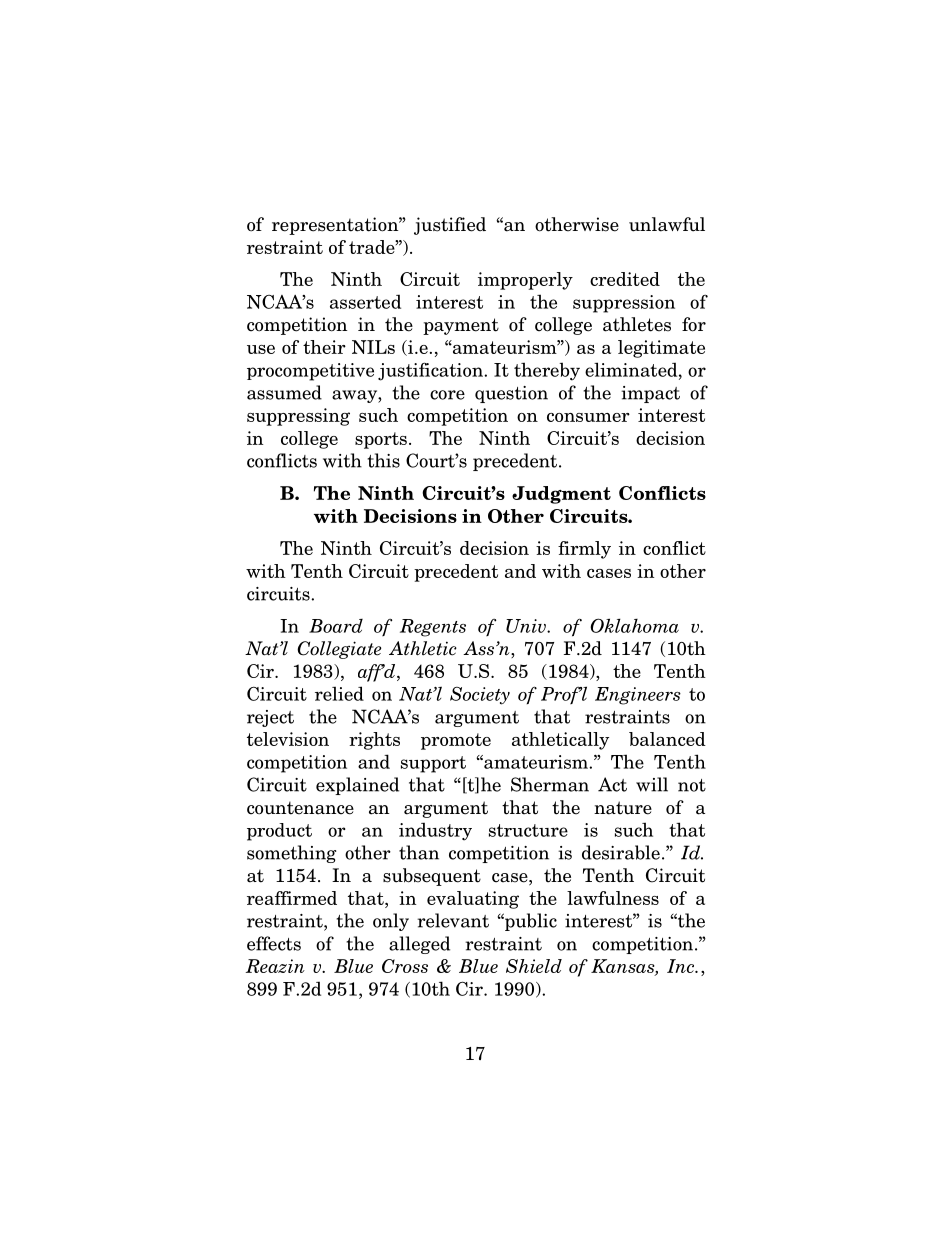 The image size is (952, 1233). What do you see at coordinates (450, 226) in the image?
I see `justified` at bounding box center [450, 226].
